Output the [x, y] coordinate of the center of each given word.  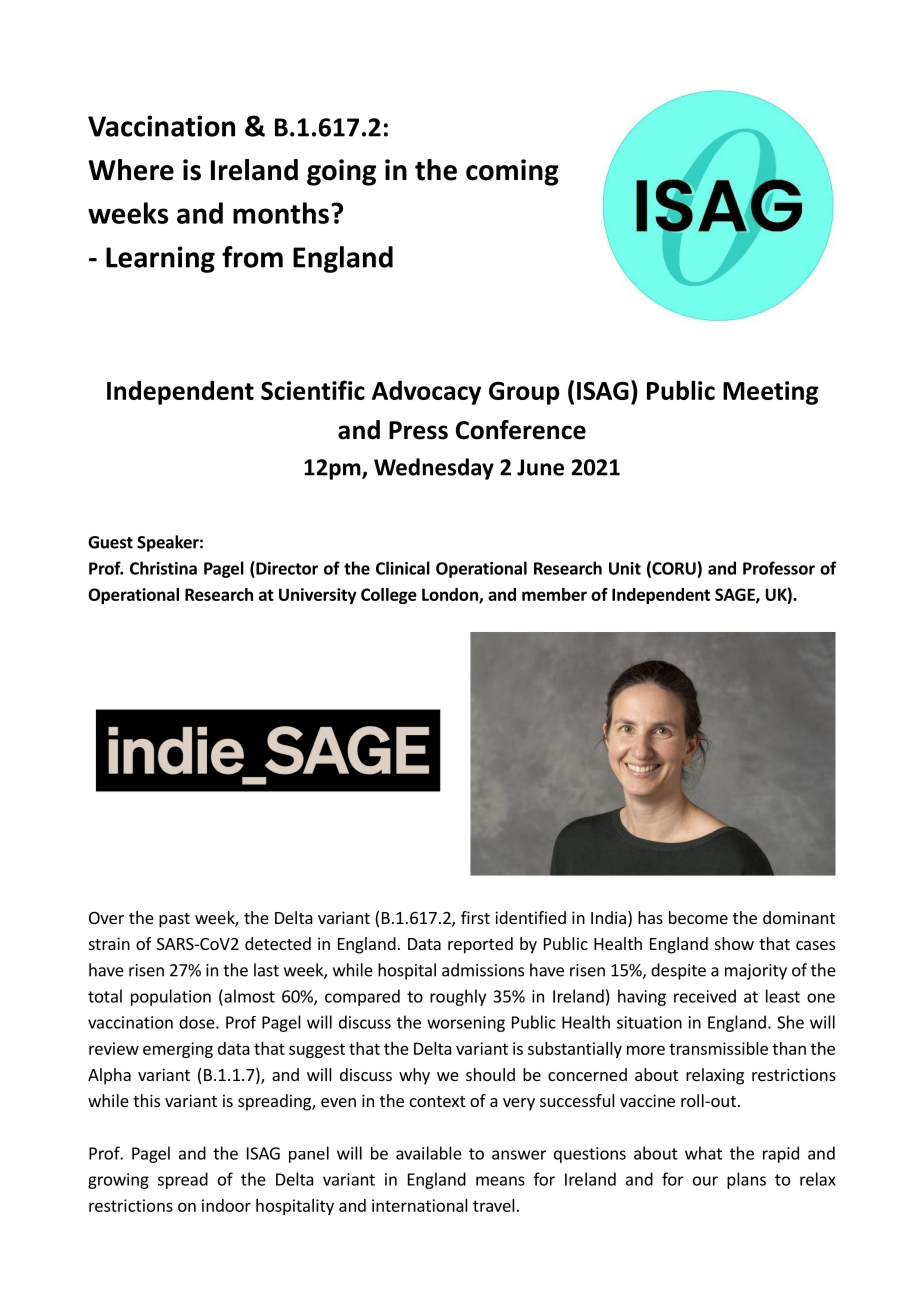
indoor [226, 1205]
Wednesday [434, 469]
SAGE [736, 595]
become [698, 917]
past [174, 920]
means [500, 1181]
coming [512, 172]
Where [131, 170]
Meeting [770, 393]
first [475, 917]
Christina [163, 568]
